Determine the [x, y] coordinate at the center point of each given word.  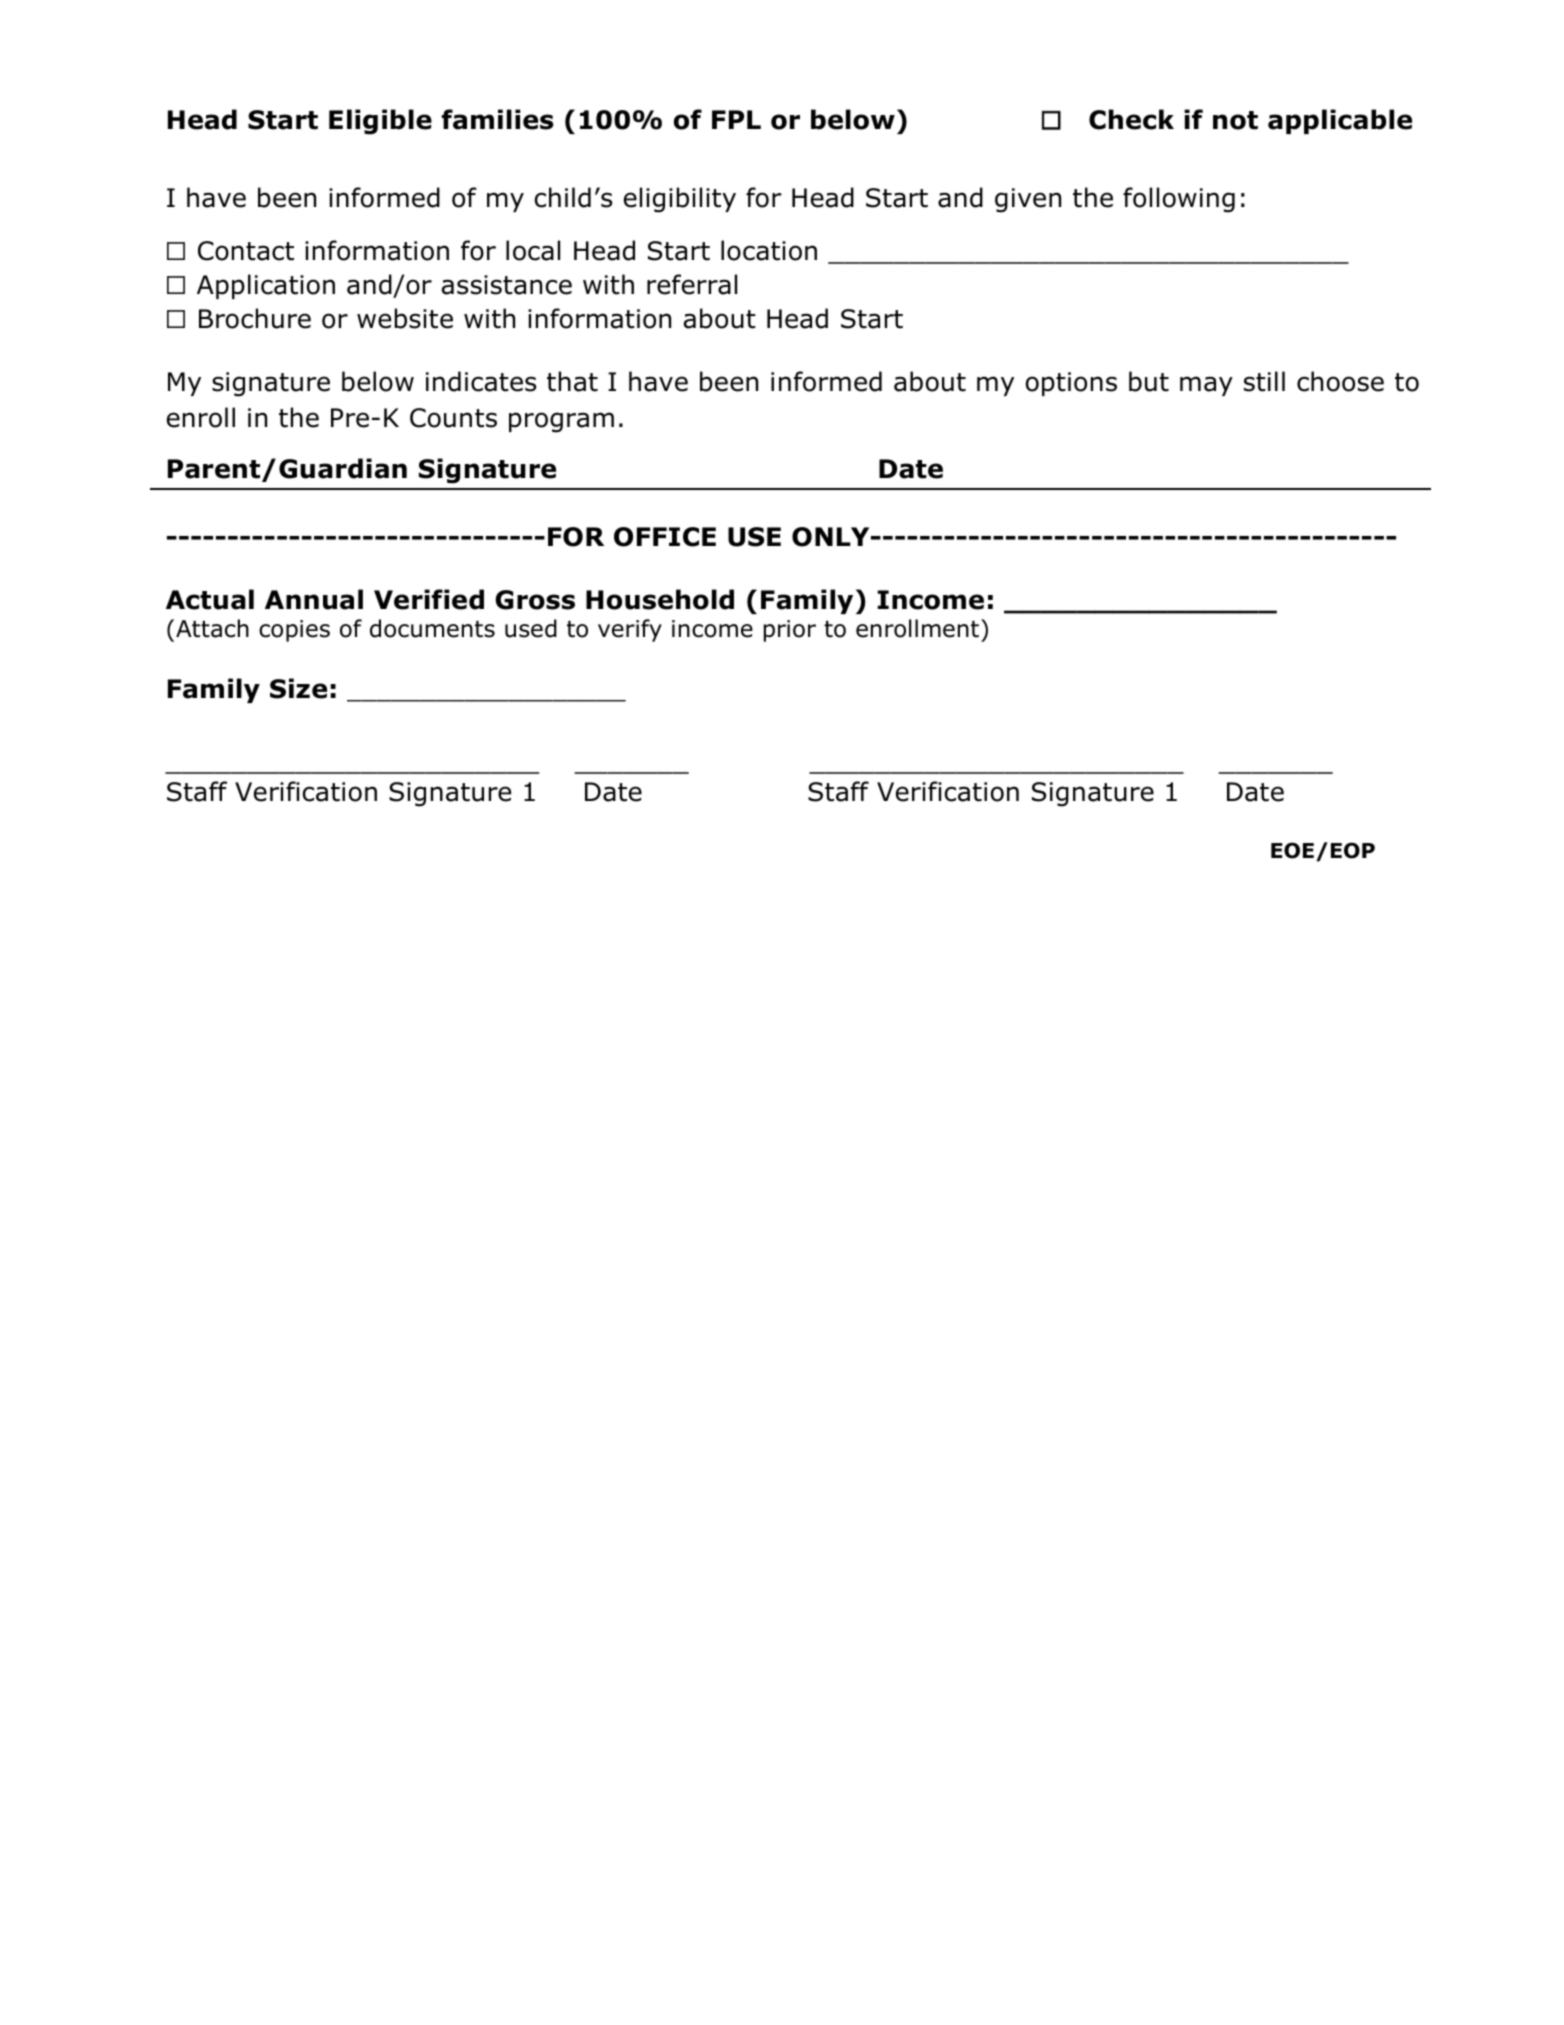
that [572, 381]
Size [298, 688]
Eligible [380, 122]
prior [790, 631]
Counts [453, 418]
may [1206, 386]
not [1235, 120]
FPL [736, 119]
